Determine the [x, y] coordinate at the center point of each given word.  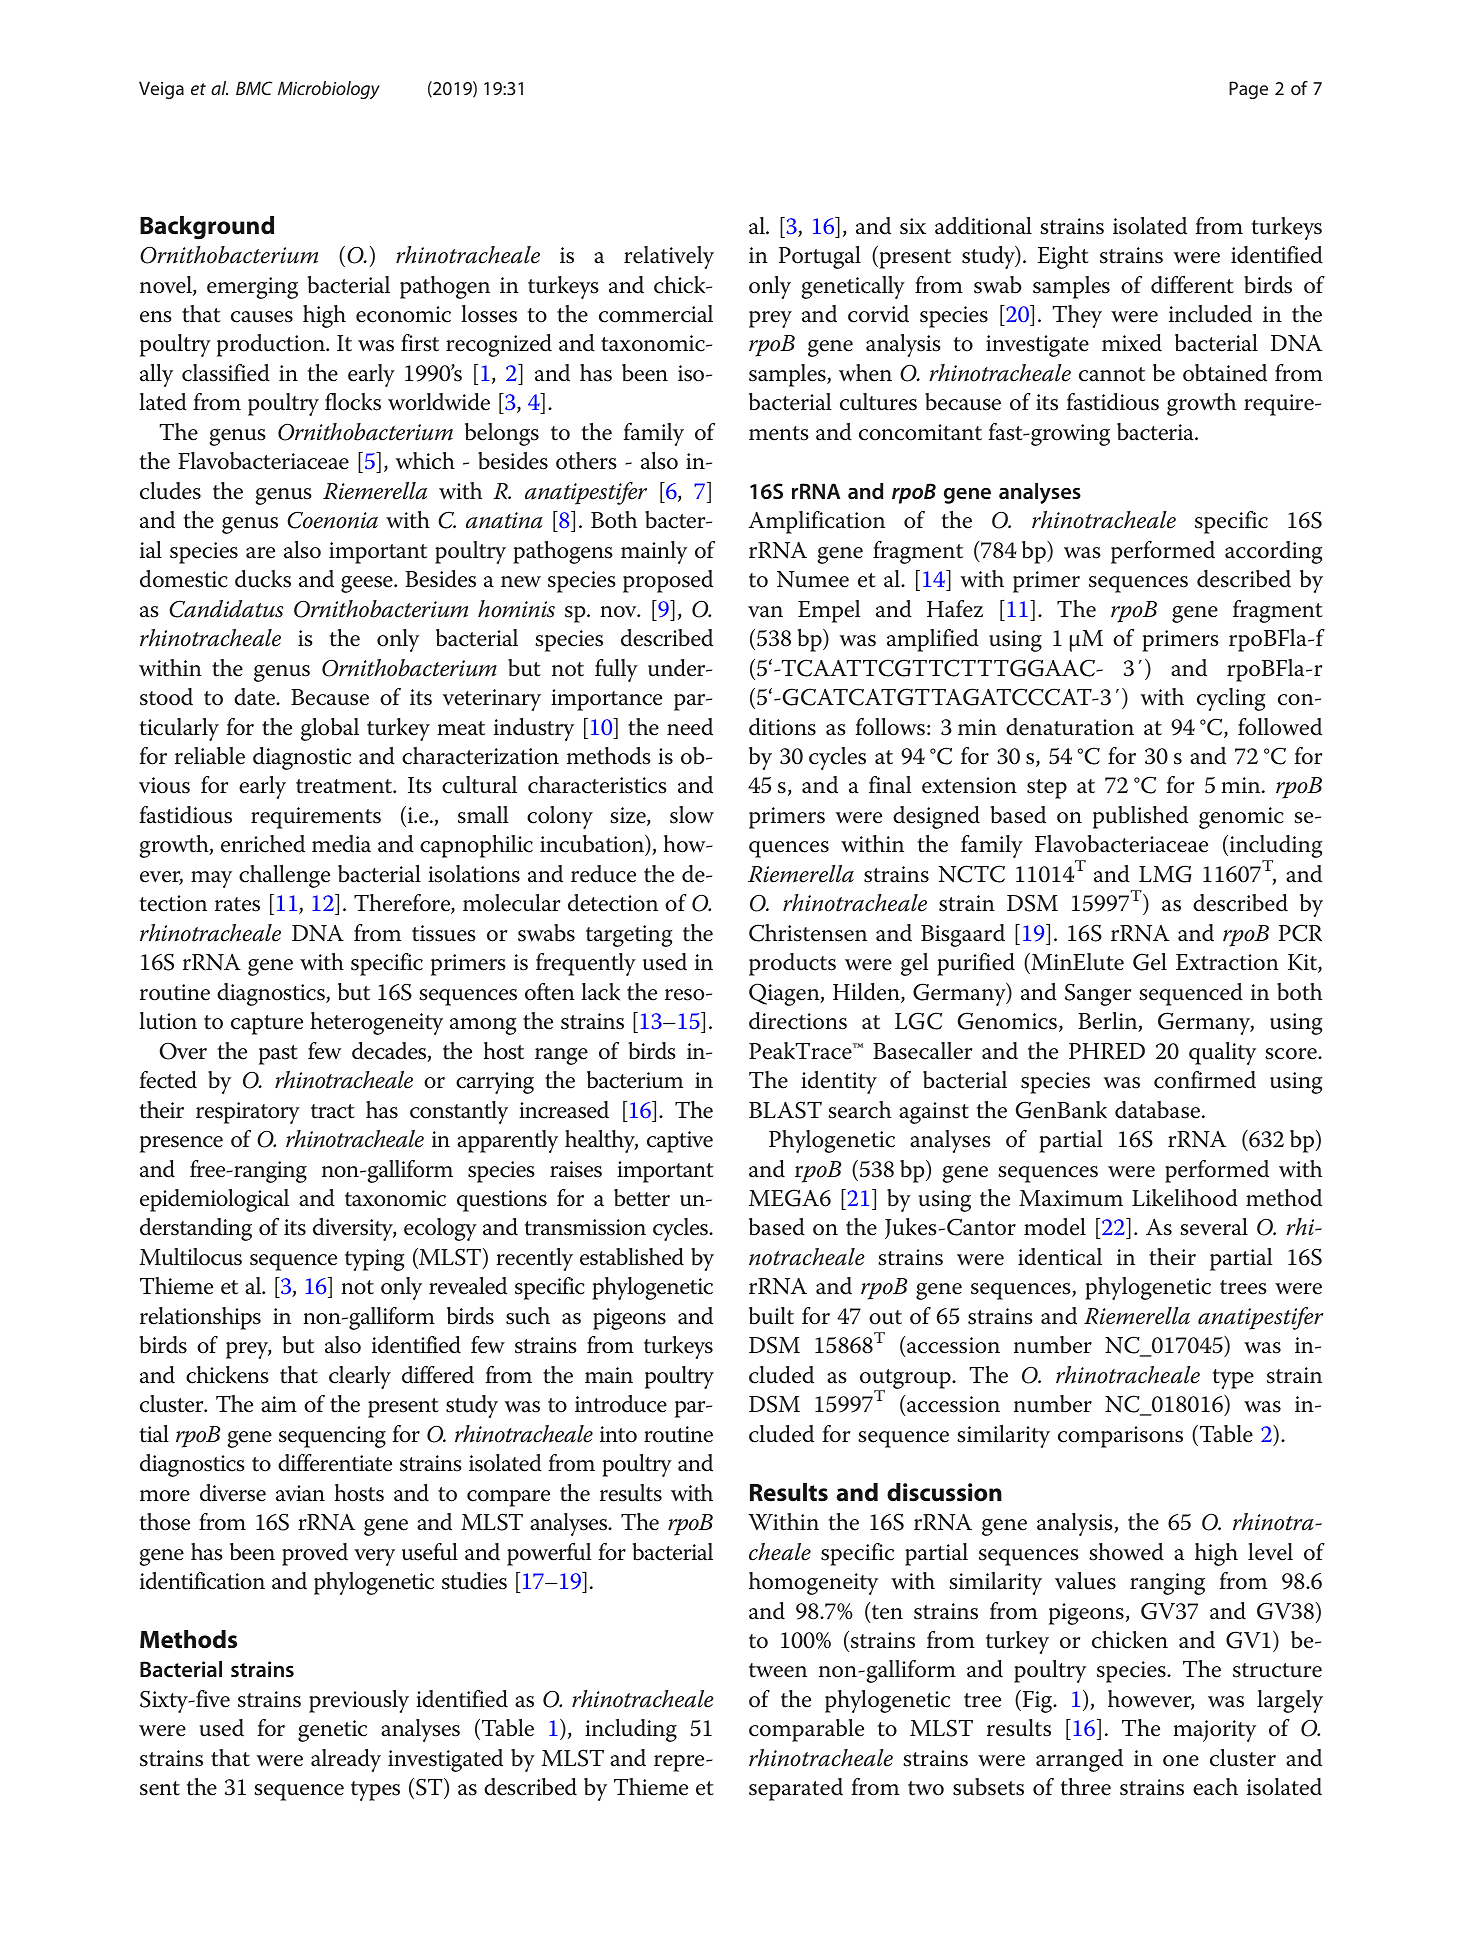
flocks [353, 402]
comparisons [1120, 1437]
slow [692, 815]
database [1159, 1110]
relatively [669, 257]
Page [1248, 90]
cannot [1112, 374]
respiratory [248, 1113]
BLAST [785, 1110]
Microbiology [329, 90]
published [1140, 817]
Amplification [816, 522]
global [330, 729]
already [346, 1760]
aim [279, 1404]
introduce [621, 1404]
